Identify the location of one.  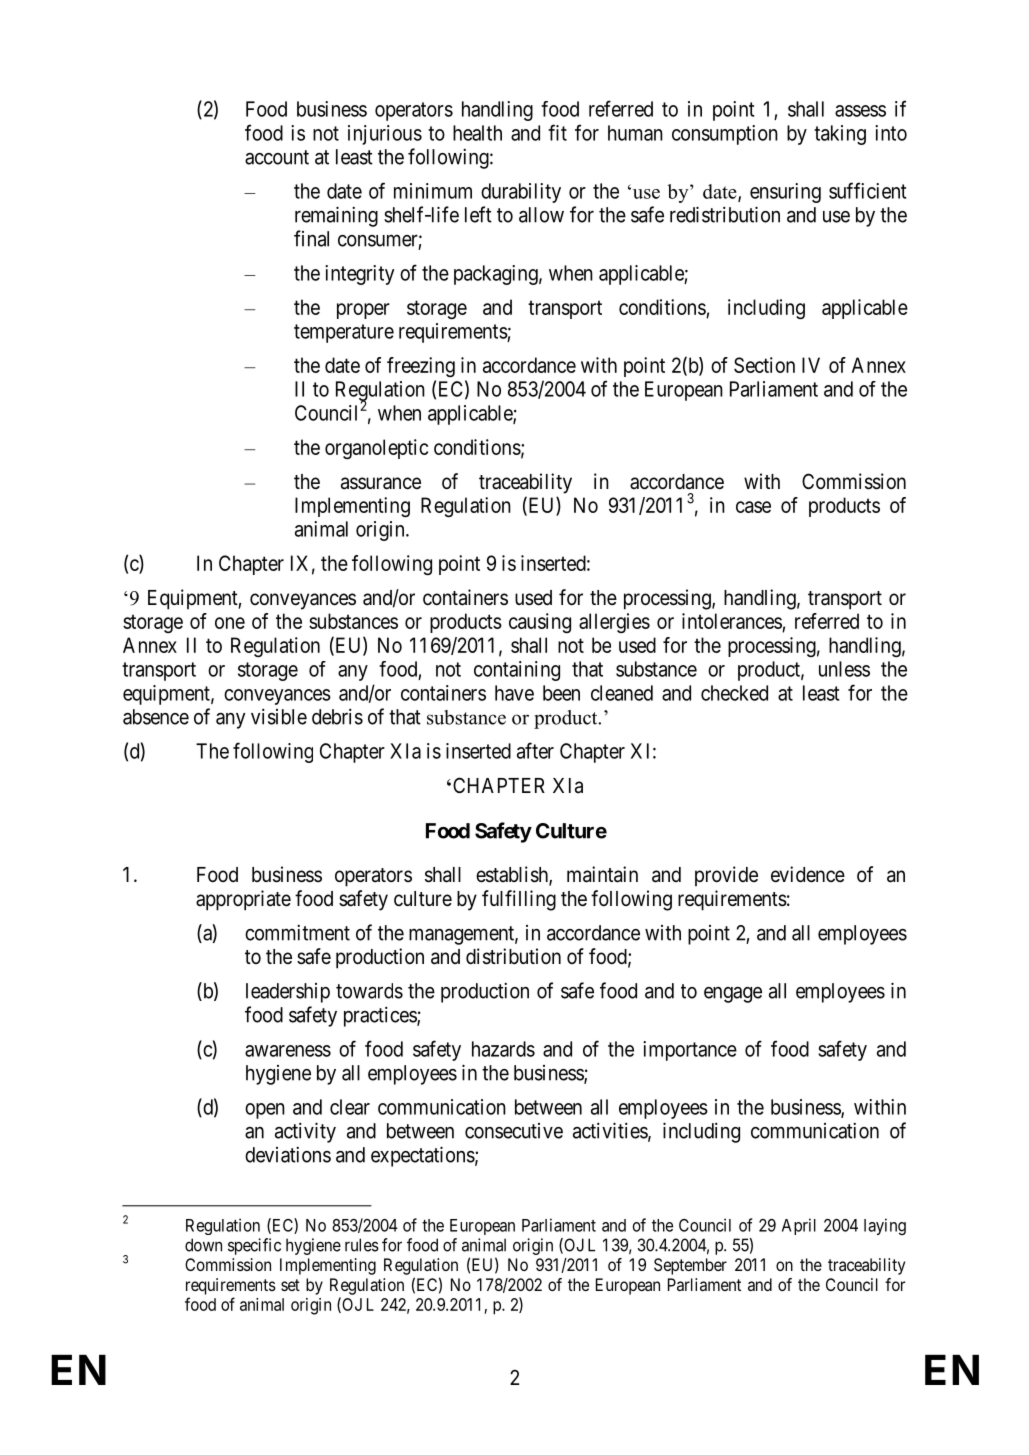
(230, 623).
